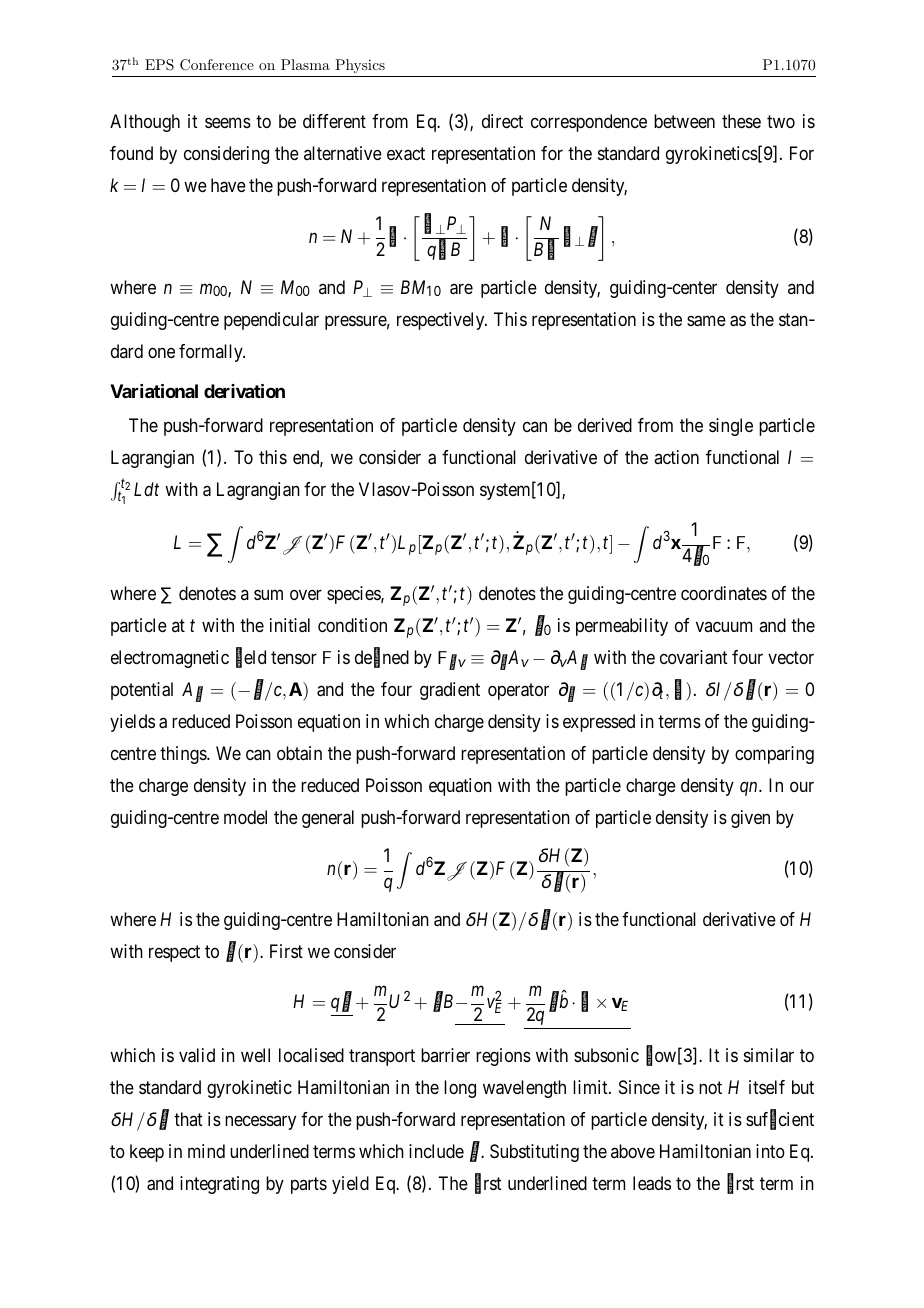 The height and width of the screenshot is (1308, 924). What do you see at coordinates (217, 65) in the screenshot?
I see `Conference` at bounding box center [217, 65].
